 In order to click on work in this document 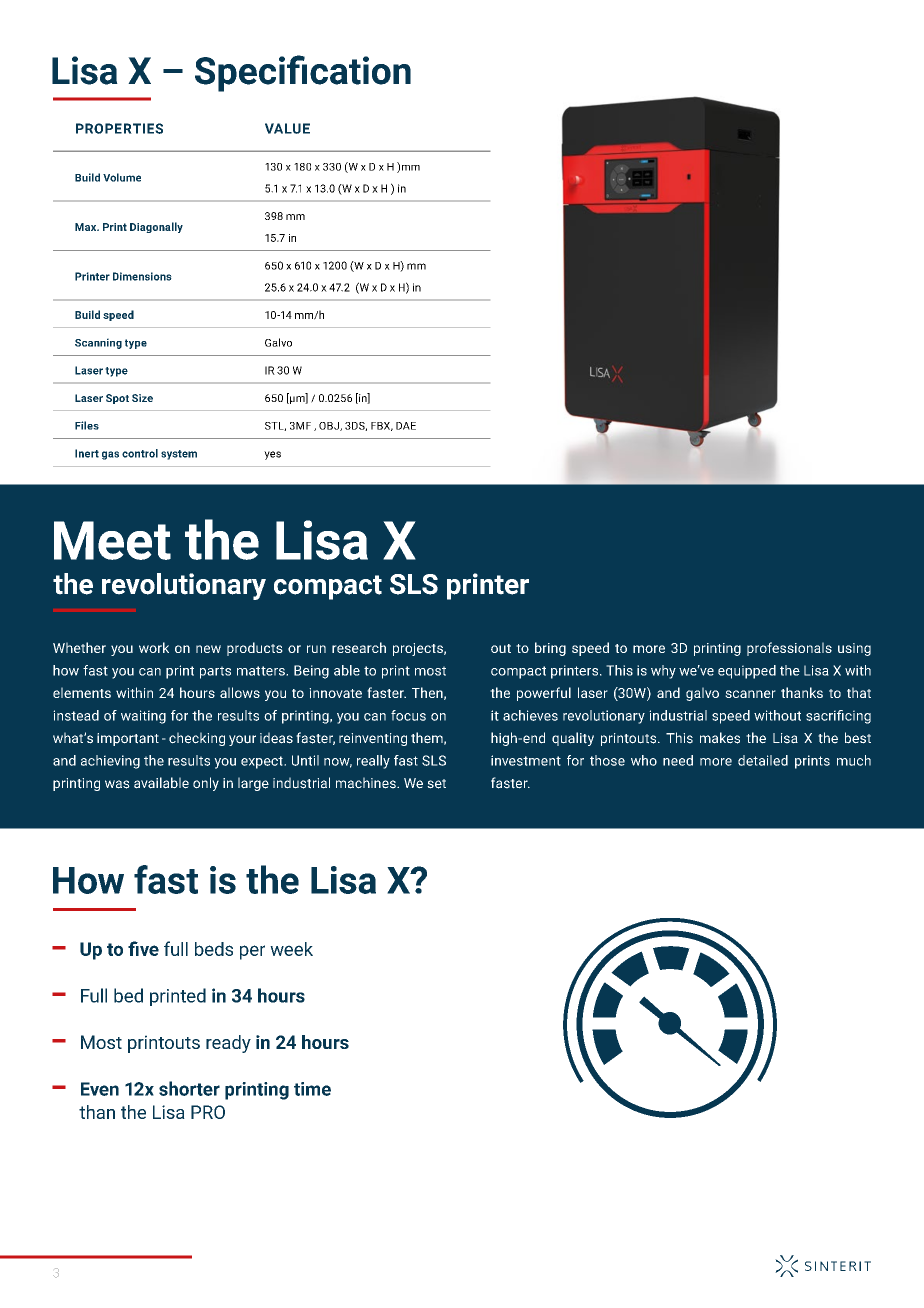, I will do `click(154, 647)`.
